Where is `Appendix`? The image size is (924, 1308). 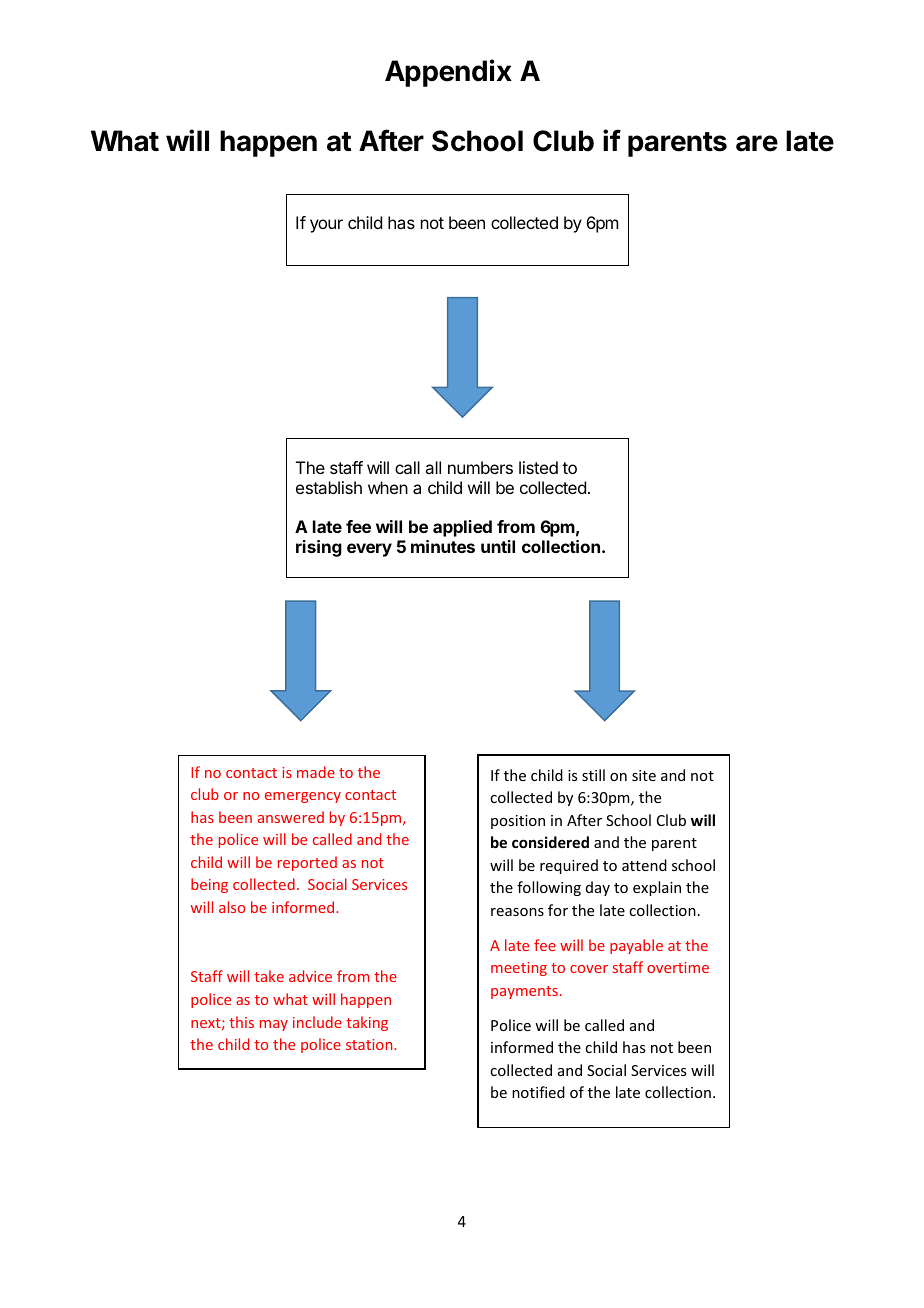
Appendix is located at coordinates (448, 73).
